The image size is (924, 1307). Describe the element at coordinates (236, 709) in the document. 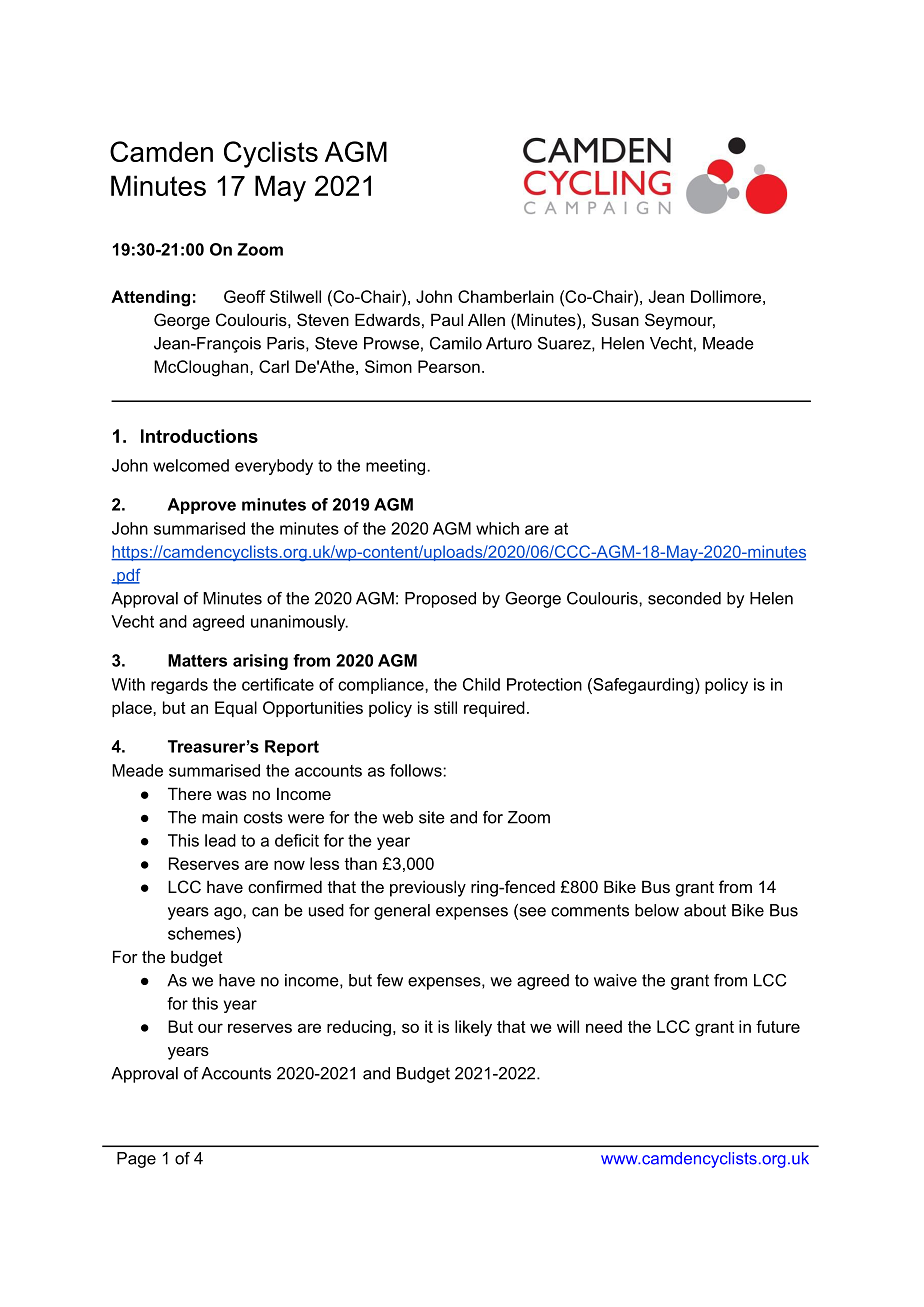

I see `Equal` at that location.
